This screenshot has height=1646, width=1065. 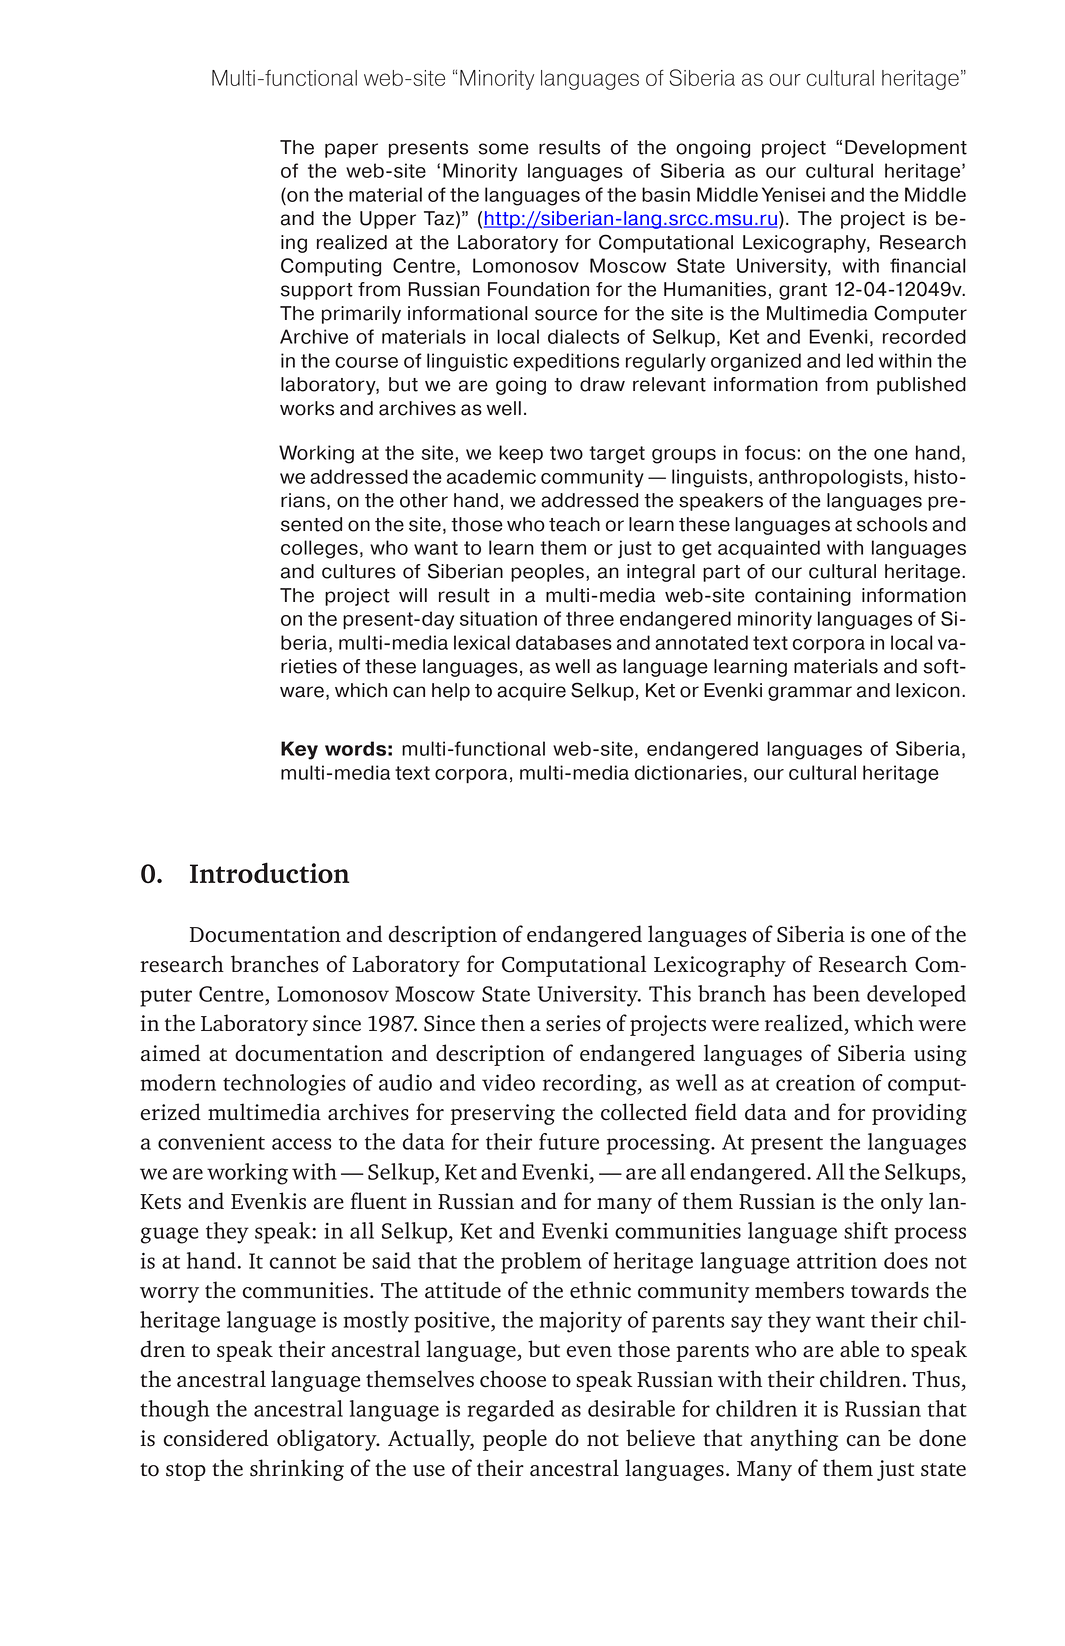 I want to click on grammar, so click(x=810, y=693).
